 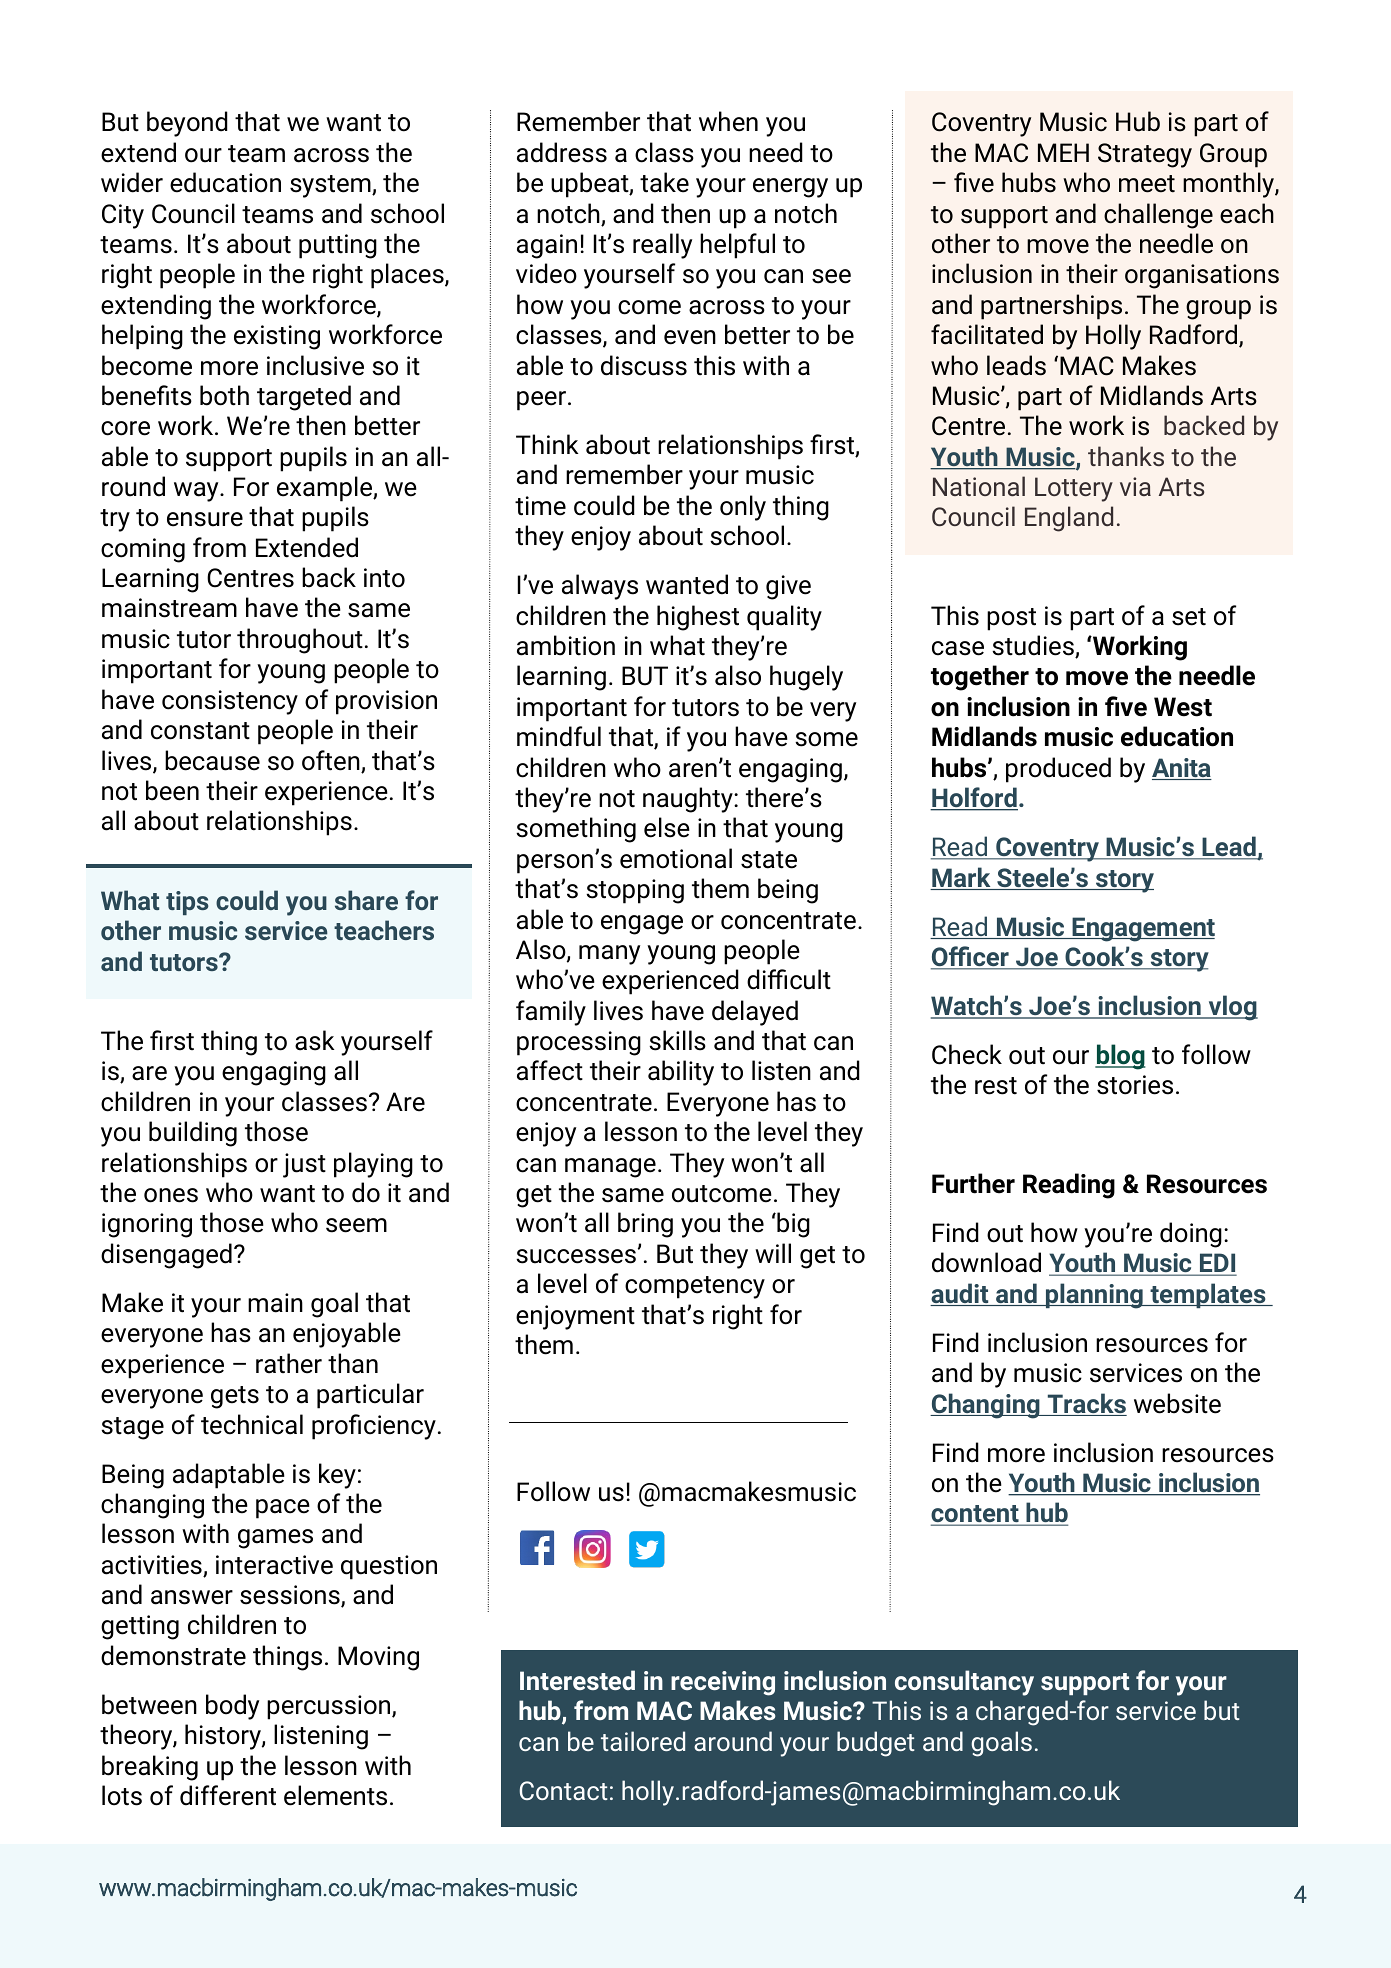 I want to click on doing, so click(x=1191, y=1235).
